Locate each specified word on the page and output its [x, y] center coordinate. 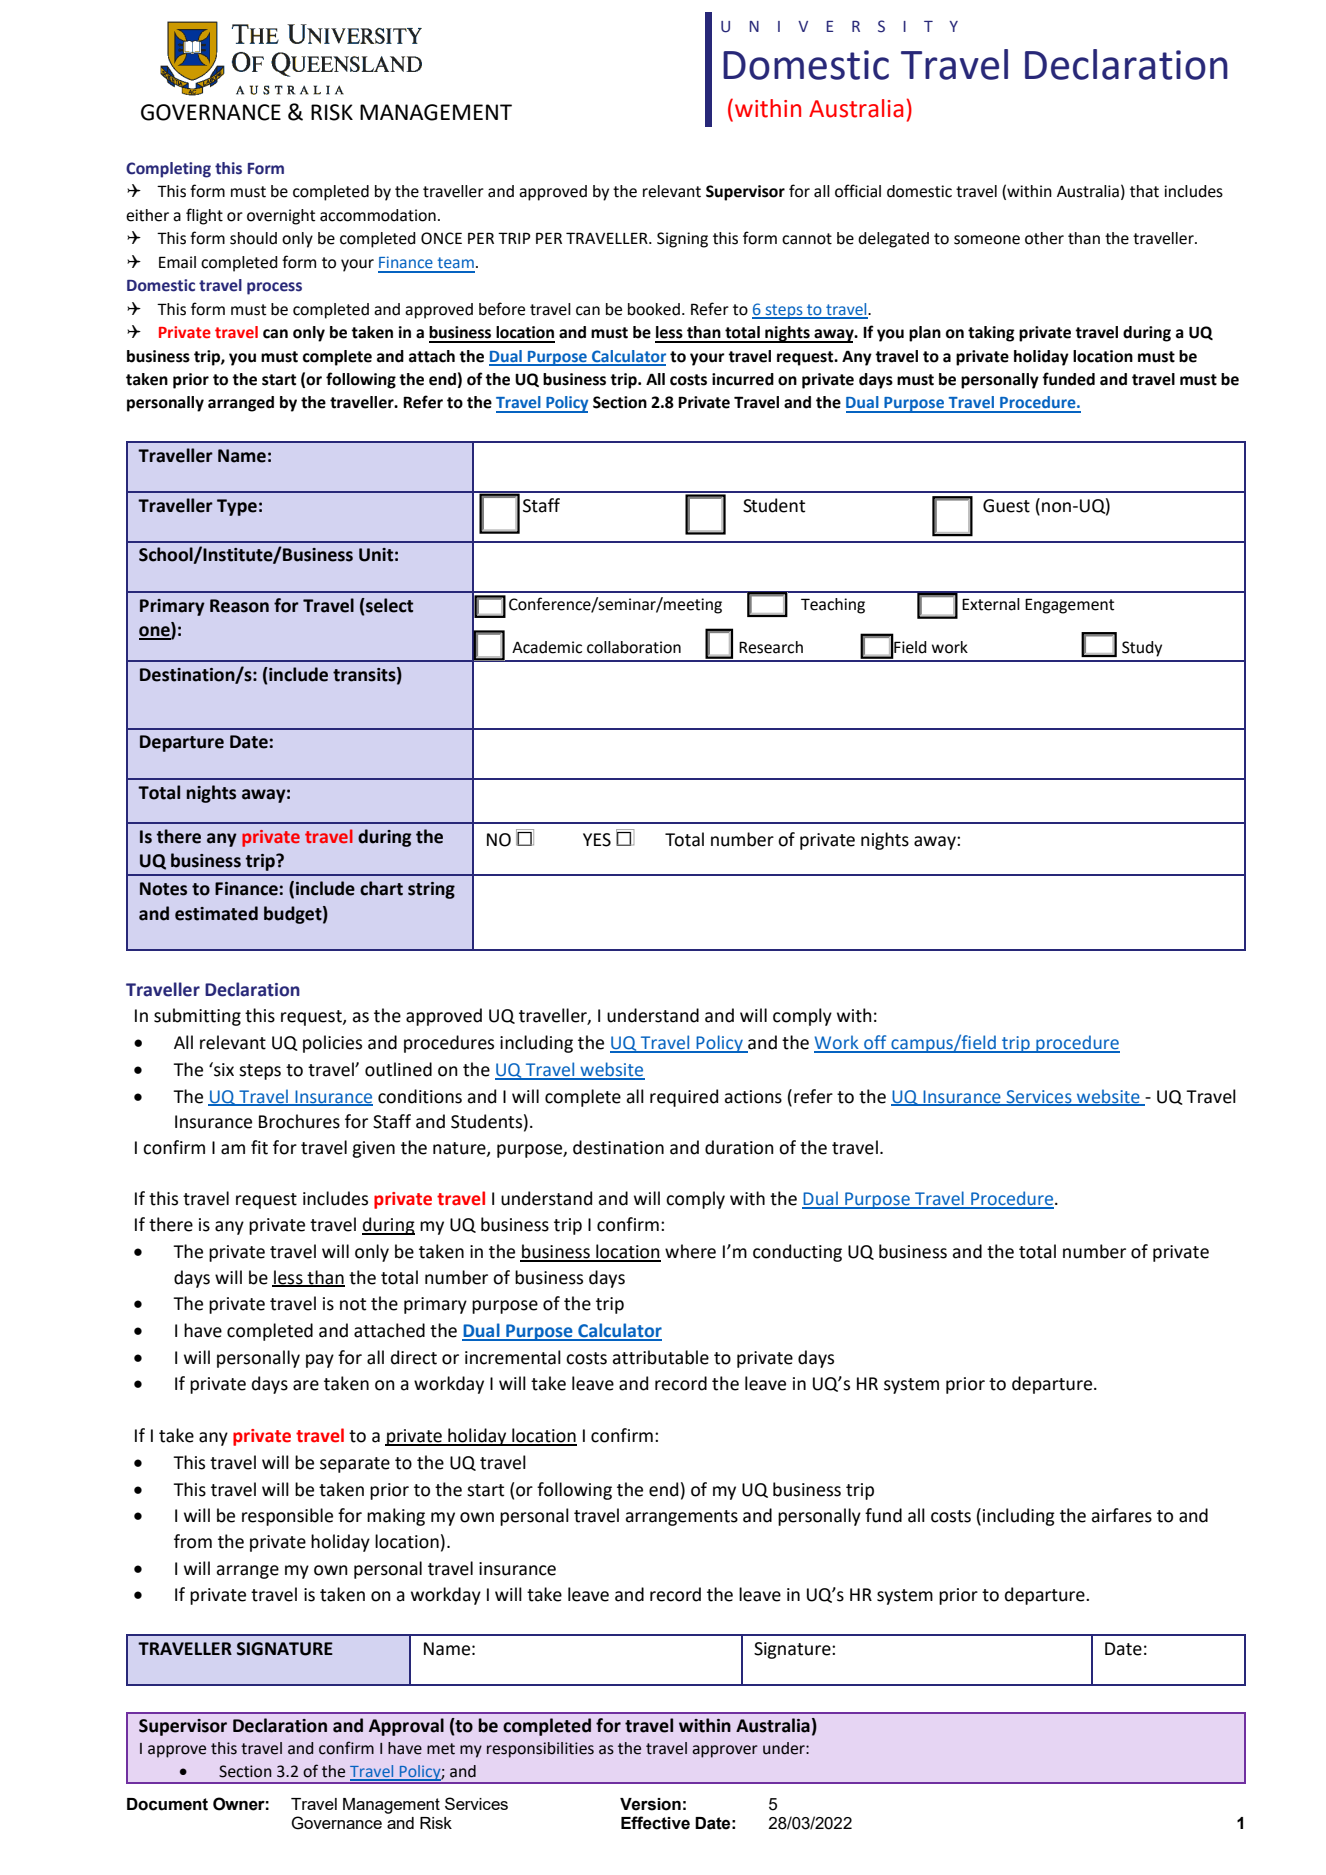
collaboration [634, 647]
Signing [682, 240]
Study [1142, 649]
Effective [655, 1823]
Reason [239, 606]
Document [167, 1804]
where [690, 1251]
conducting [797, 1253]
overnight [281, 217]
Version [650, 1804]
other [1044, 238]
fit [259, 1147]
